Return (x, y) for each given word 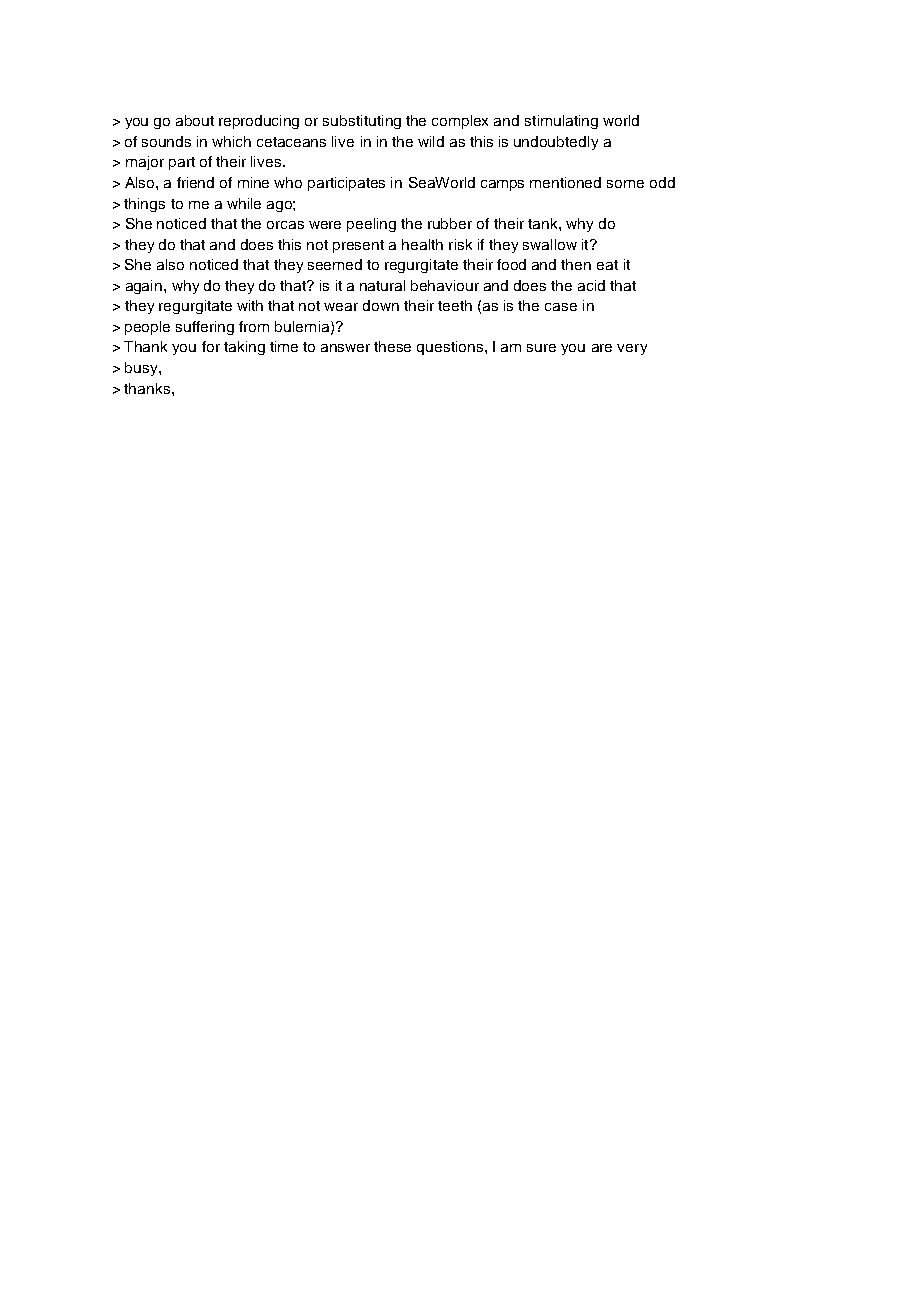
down (381, 305)
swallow (550, 244)
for (211, 346)
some (625, 184)
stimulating (561, 122)
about (195, 120)
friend (195, 182)
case (561, 307)
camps (502, 185)
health (422, 244)
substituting (362, 122)
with (250, 305)
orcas (285, 225)
